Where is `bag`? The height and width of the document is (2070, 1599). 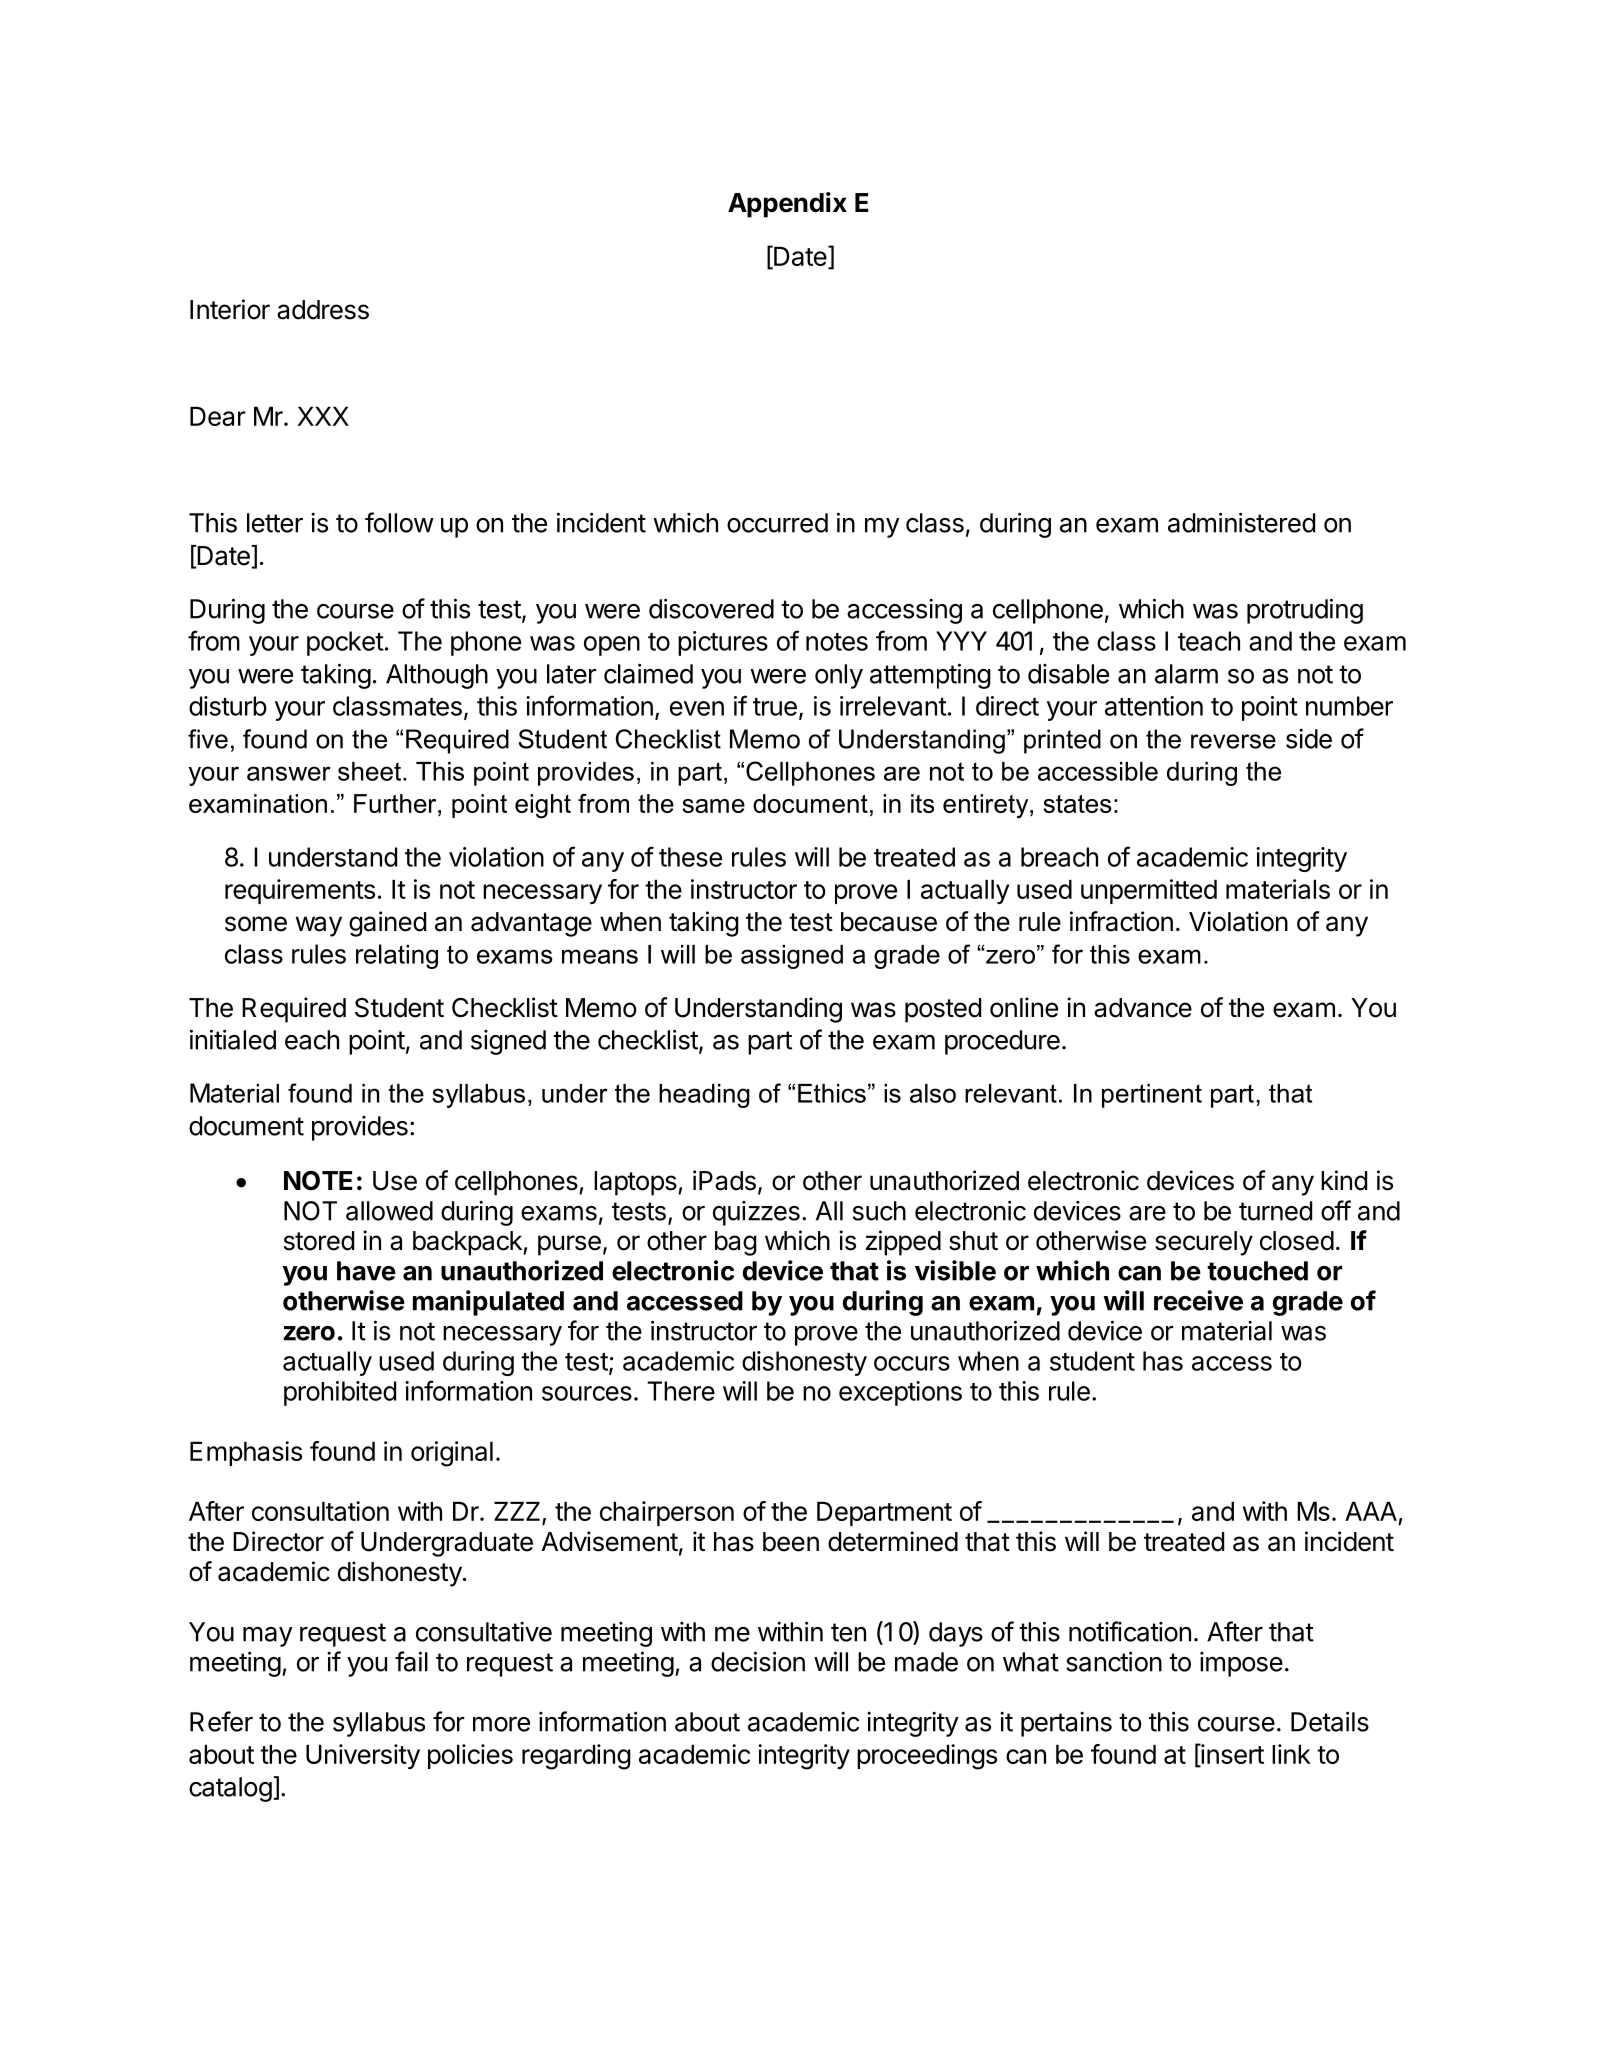 bag is located at coordinates (736, 1243).
